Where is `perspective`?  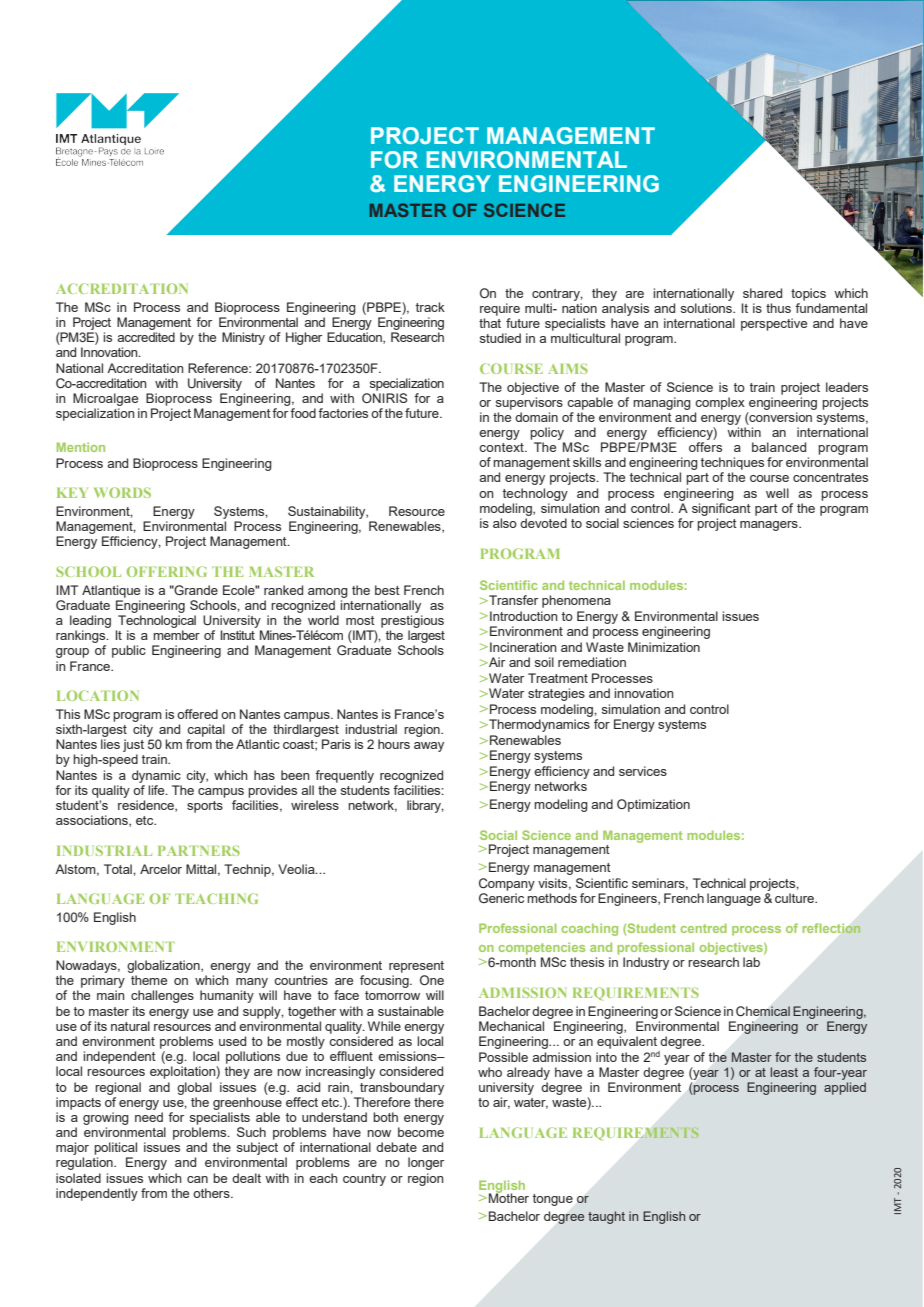 perspective is located at coordinates (774, 324).
